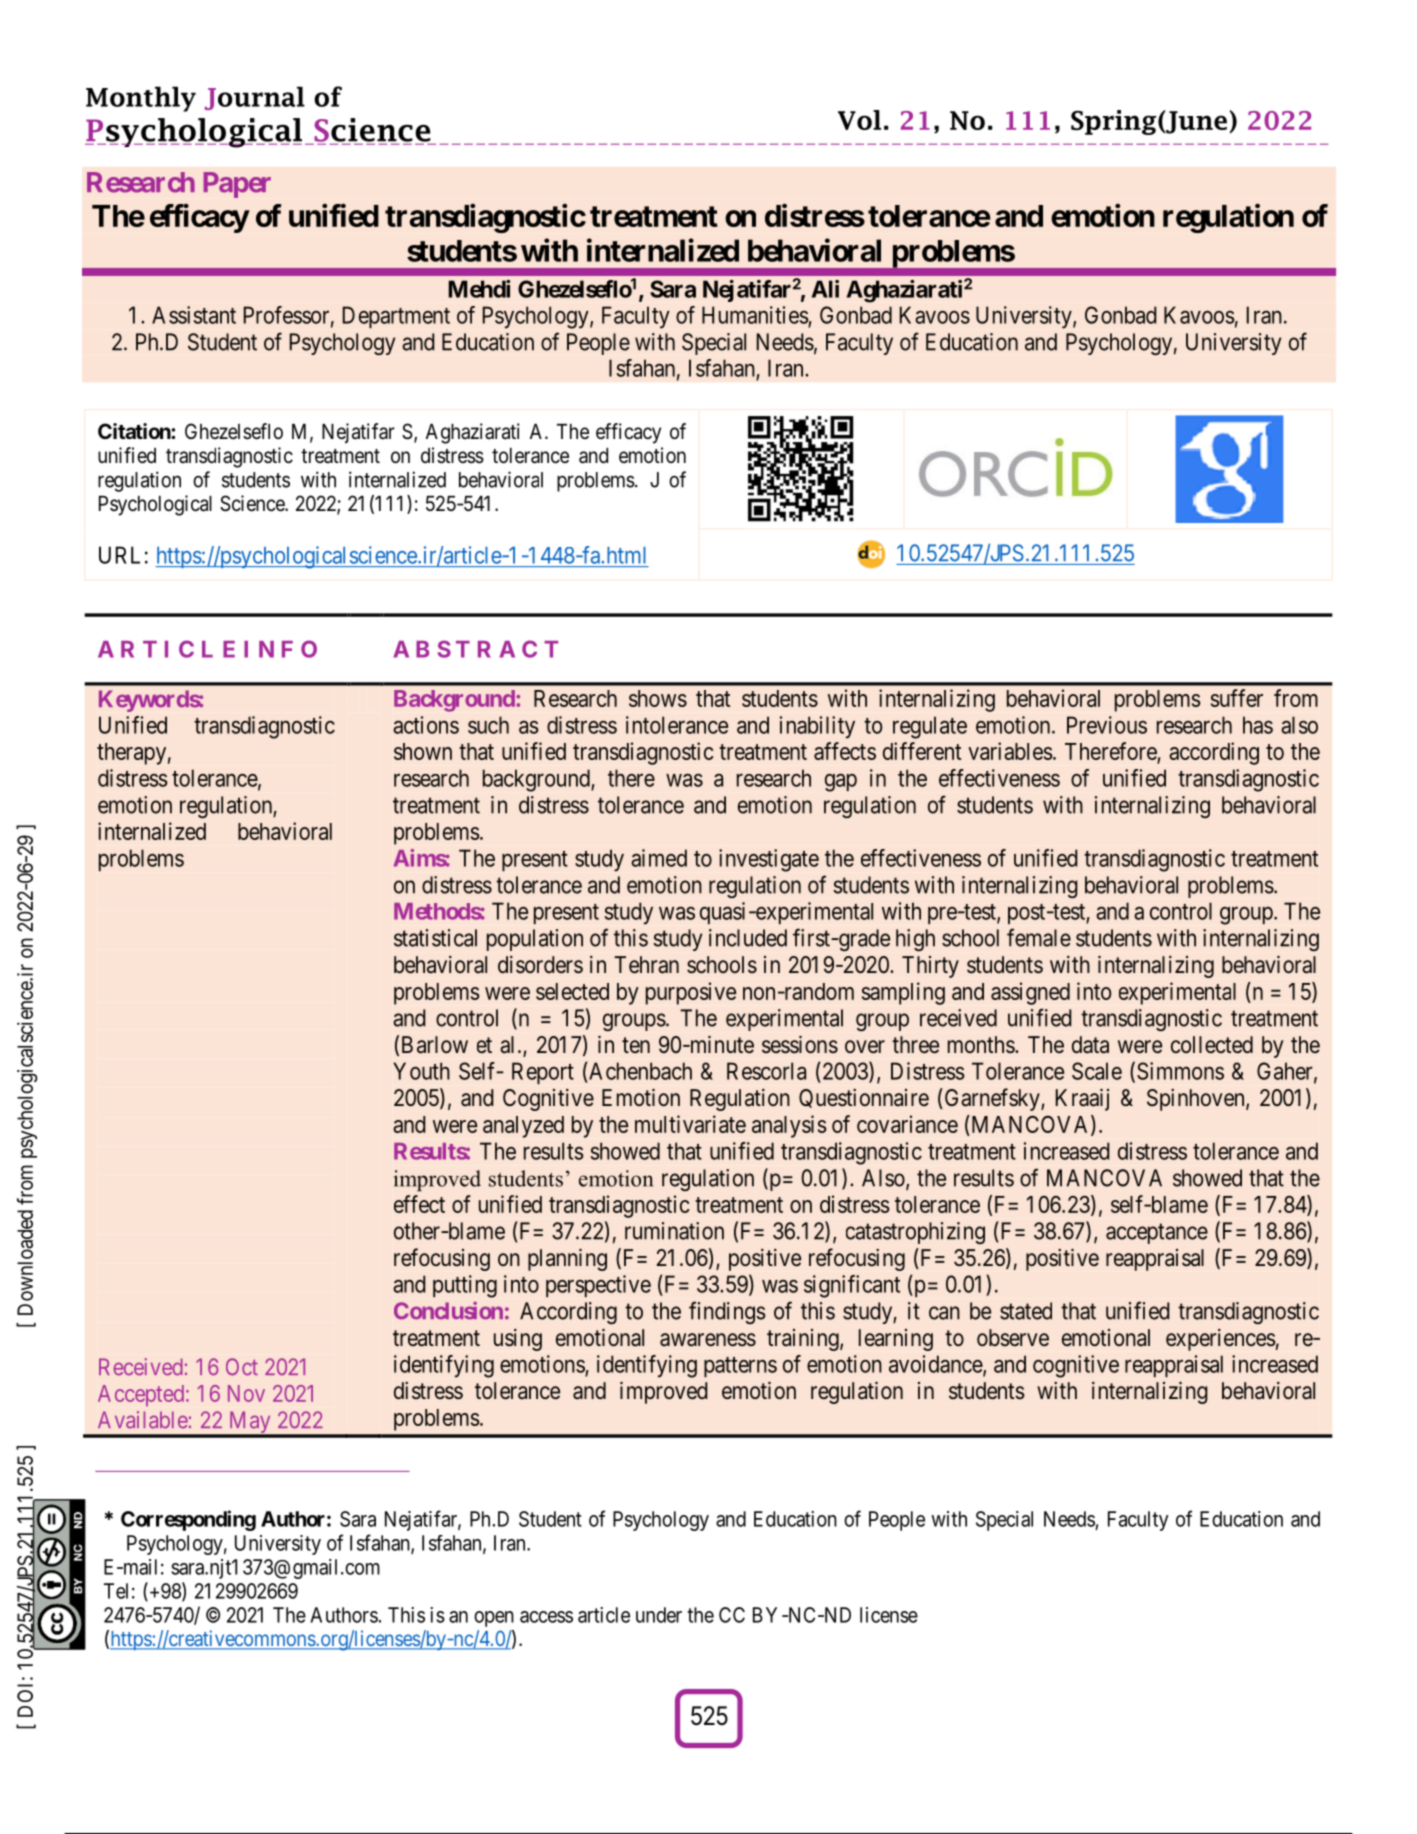 The height and width of the document is (1834, 1417). What do you see at coordinates (1090, 1045) in the document?
I see `data` at bounding box center [1090, 1045].
